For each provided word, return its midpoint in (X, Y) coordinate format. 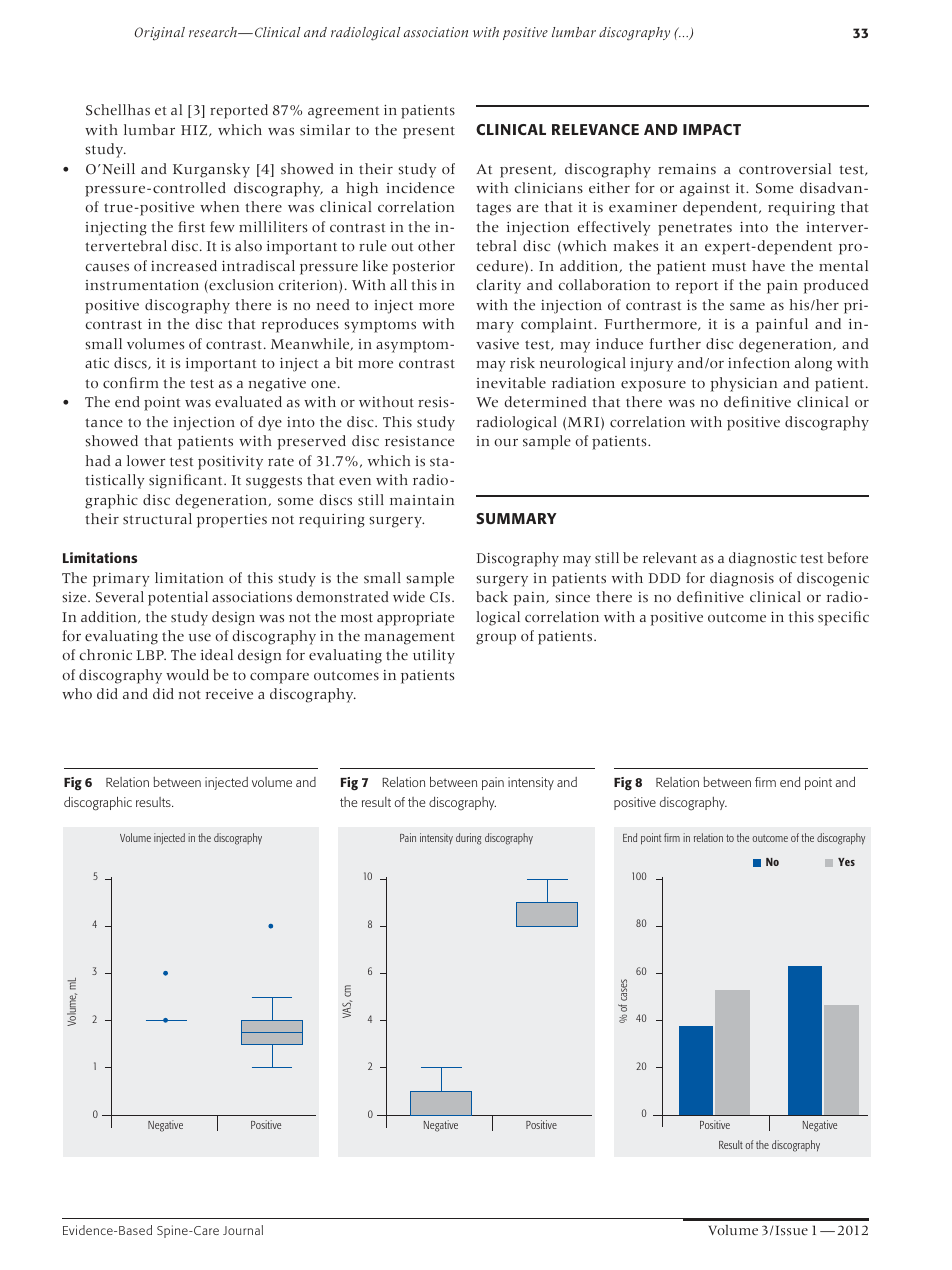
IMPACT (712, 129)
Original (160, 34)
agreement (343, 112)
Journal (243, 1230)
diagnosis (742, 579)
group (496, 639)
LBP (151, 655)
